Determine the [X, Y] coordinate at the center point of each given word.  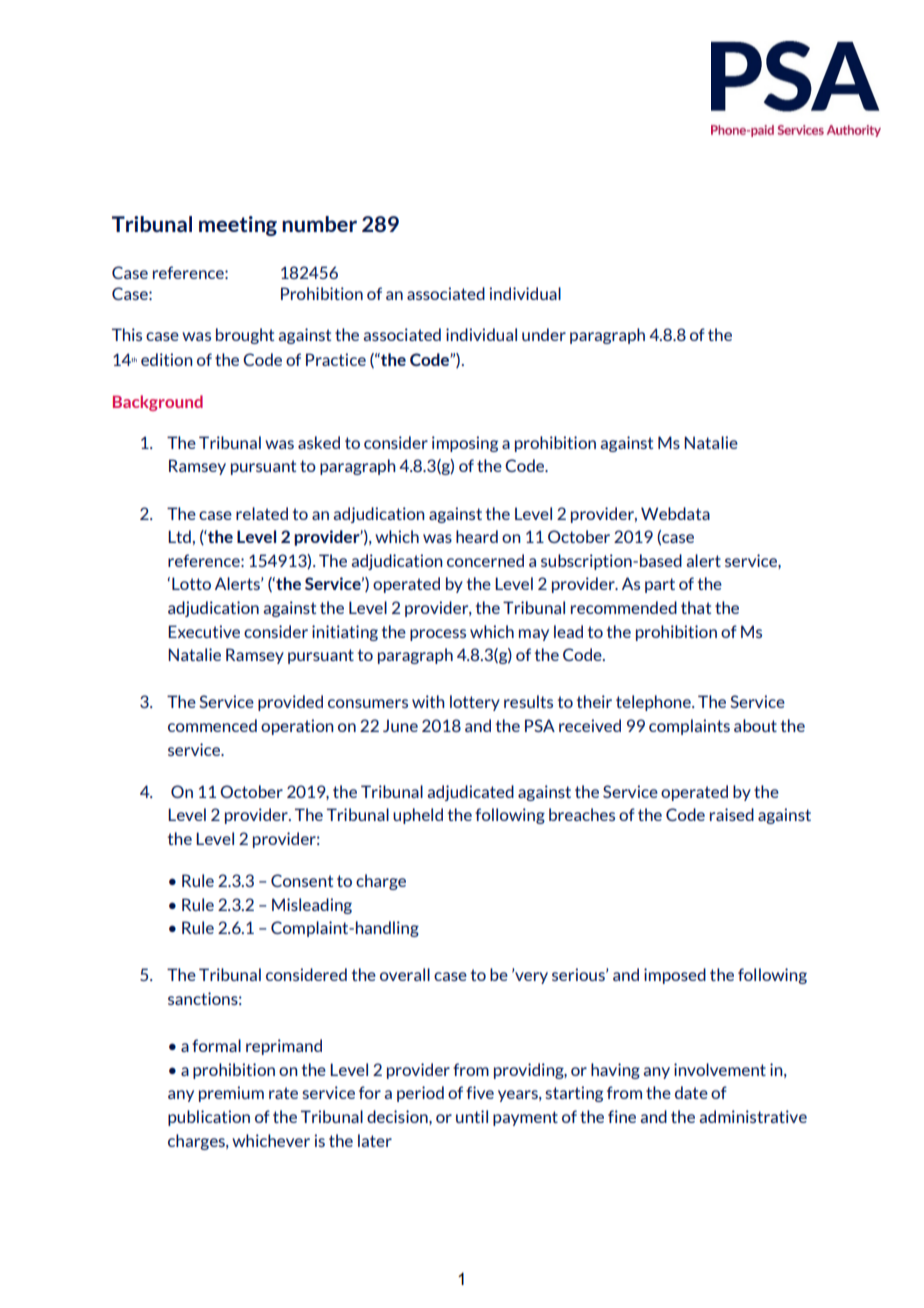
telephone [654, 703]
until [472, 1116]
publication [209, 1118]
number [319, 224]
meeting [238, 226]
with [428, 701]
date [691, 1092]
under [544, 334]
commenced [212, 725]
